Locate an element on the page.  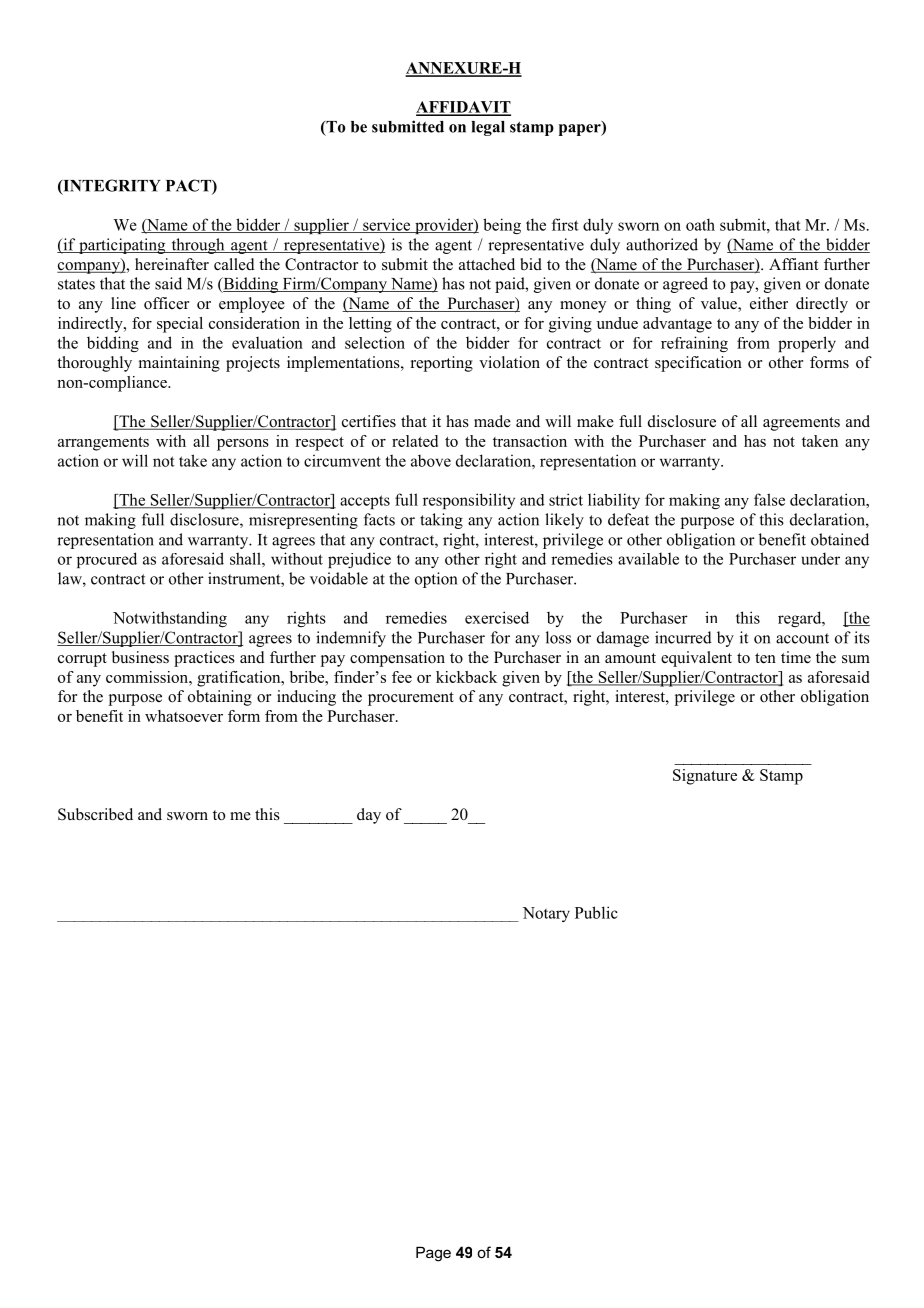
Notary is located at coordinates (546, 914).
